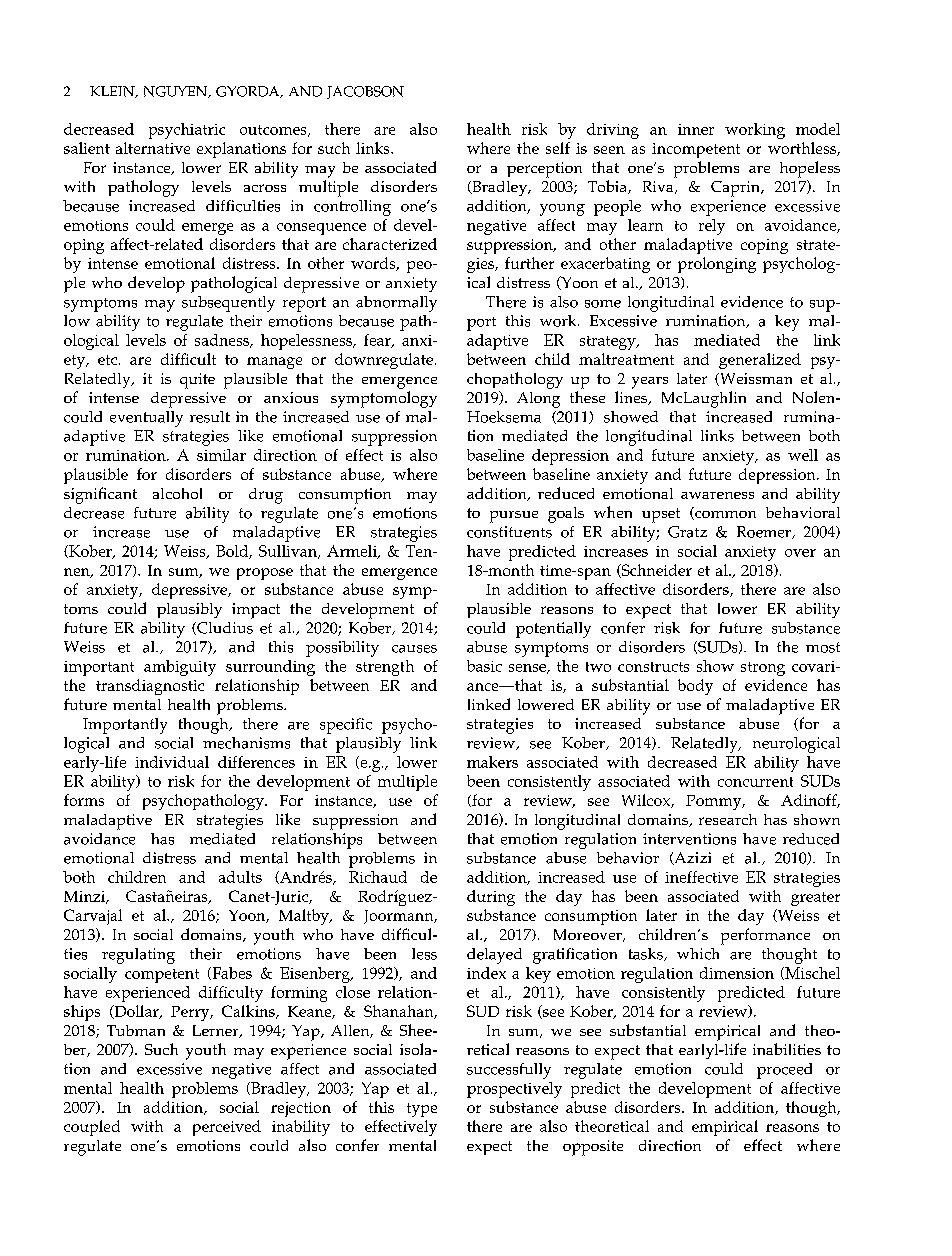  What do you see at coordinates (180, 668) in the screenshot?
I see `ambiguity` at bounding box center [180, 668].
